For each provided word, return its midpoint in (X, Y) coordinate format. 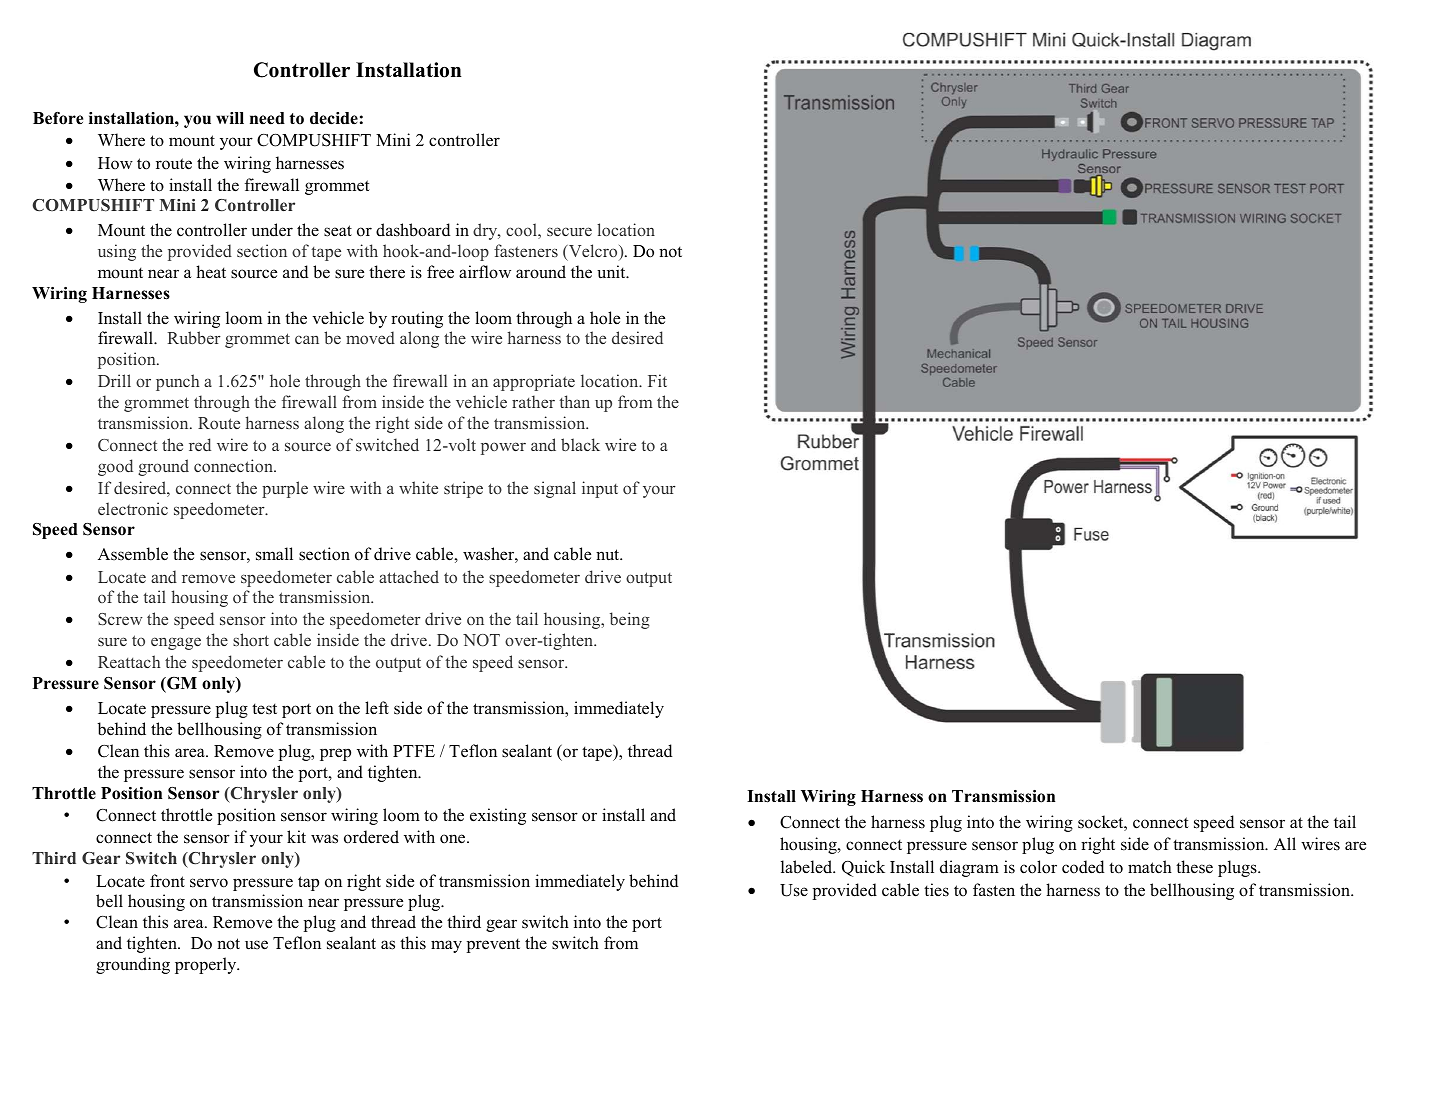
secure (569, 231)
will (230, 118)
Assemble (133, 554)
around (541, 272)
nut (609, 555)
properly (207, 965)
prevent (493, 945)
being (630, 620)
